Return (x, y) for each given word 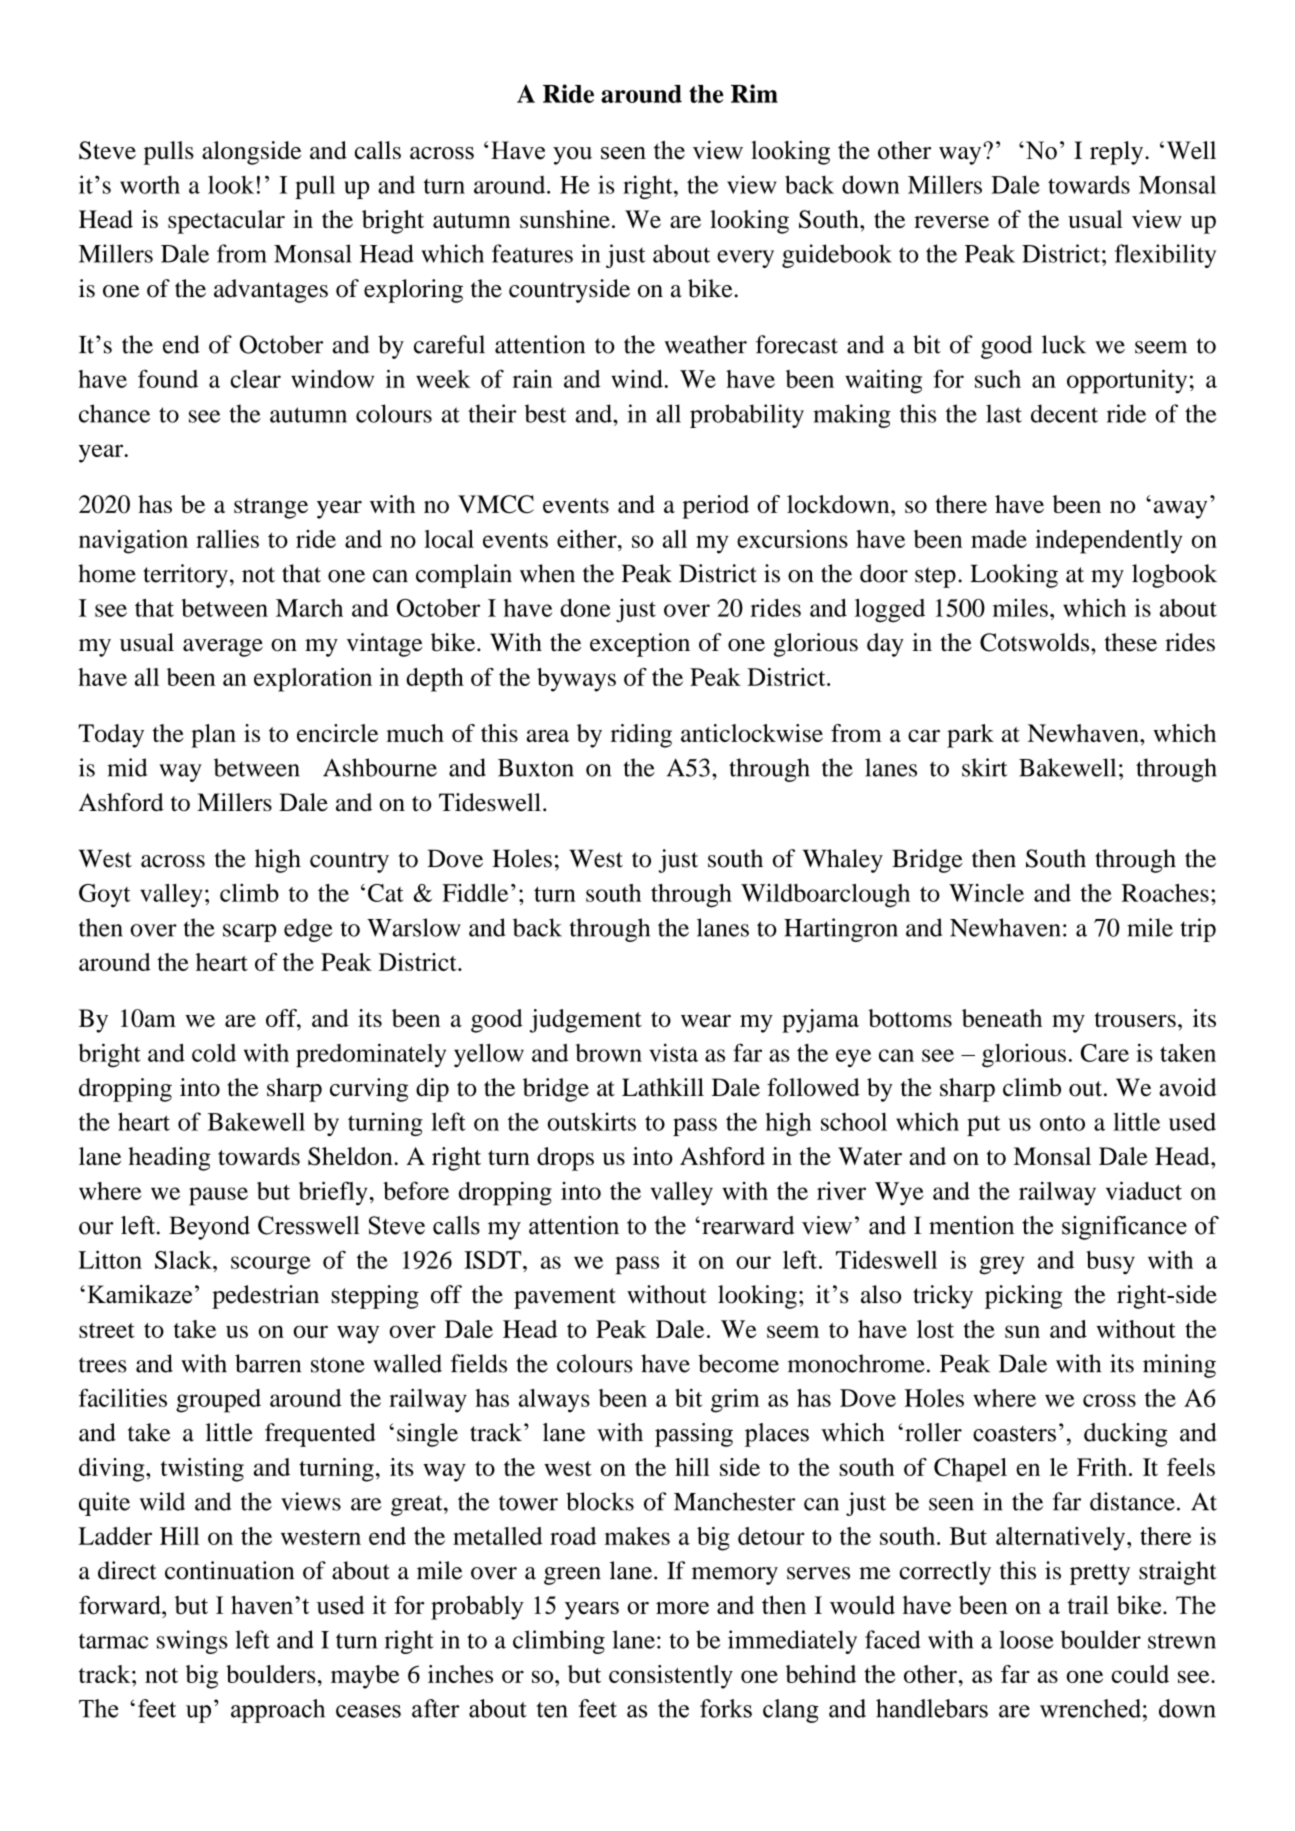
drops (565, 1159)
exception (640, 645)
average (223, 648)
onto (1062, 1123)
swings (192, 1642)
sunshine (565, 219)
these (1131, 642)
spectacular (226, 222)
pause (218, 1196)
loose (1026, 1639)
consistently (671, 1677)
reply (1118, 153)
